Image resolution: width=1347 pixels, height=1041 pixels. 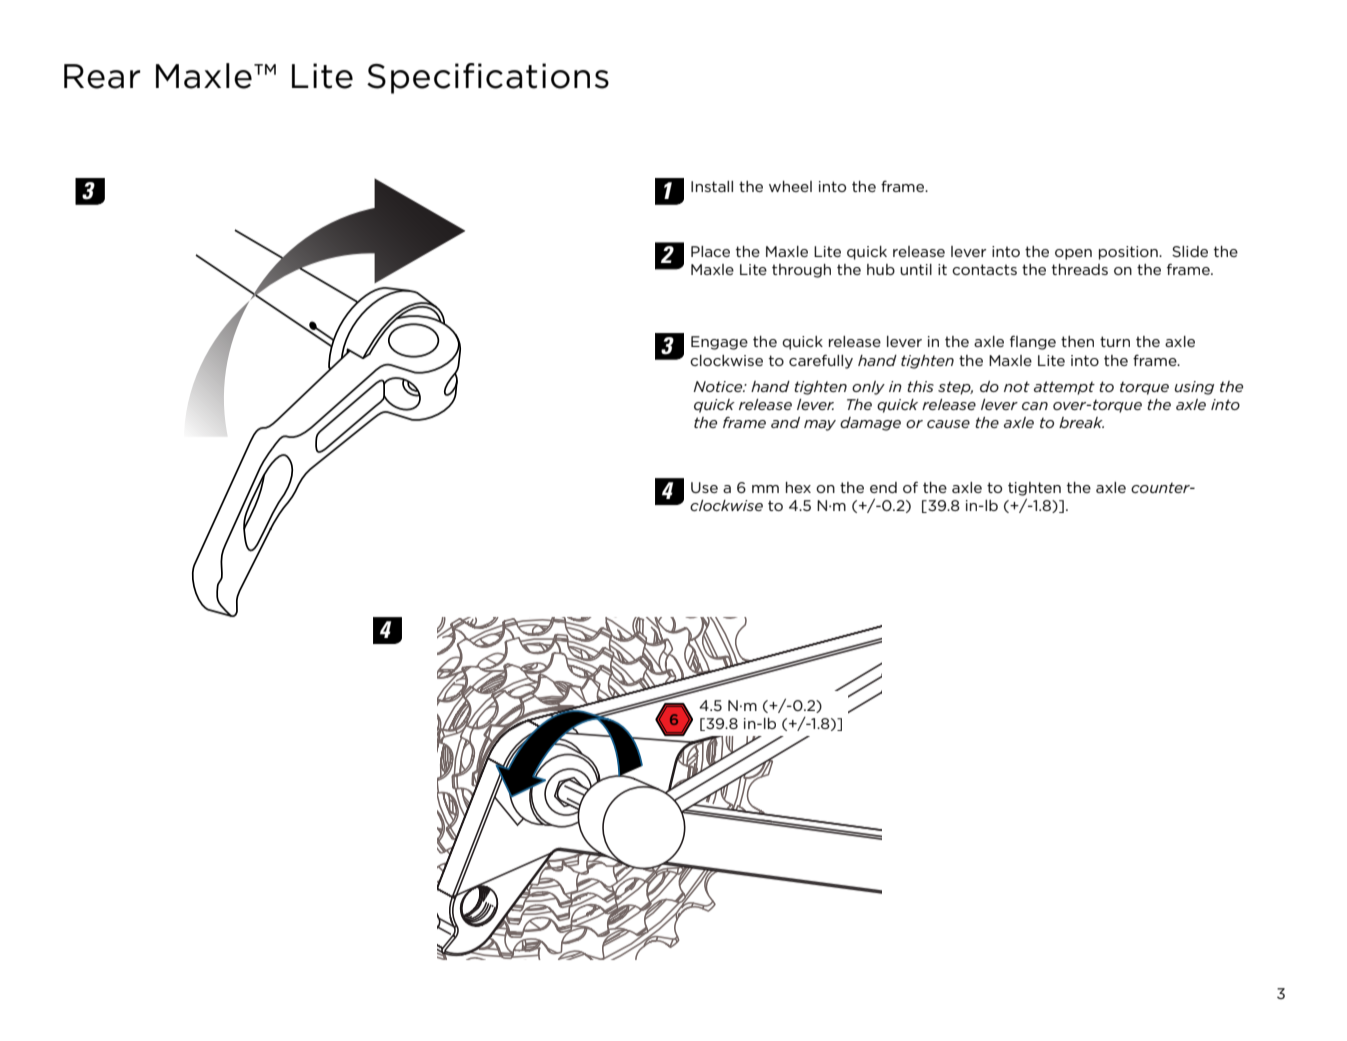 What do you see at coordinates (801, 271) in the screenshot?
I see `through` at bounding box center [801, 271].
